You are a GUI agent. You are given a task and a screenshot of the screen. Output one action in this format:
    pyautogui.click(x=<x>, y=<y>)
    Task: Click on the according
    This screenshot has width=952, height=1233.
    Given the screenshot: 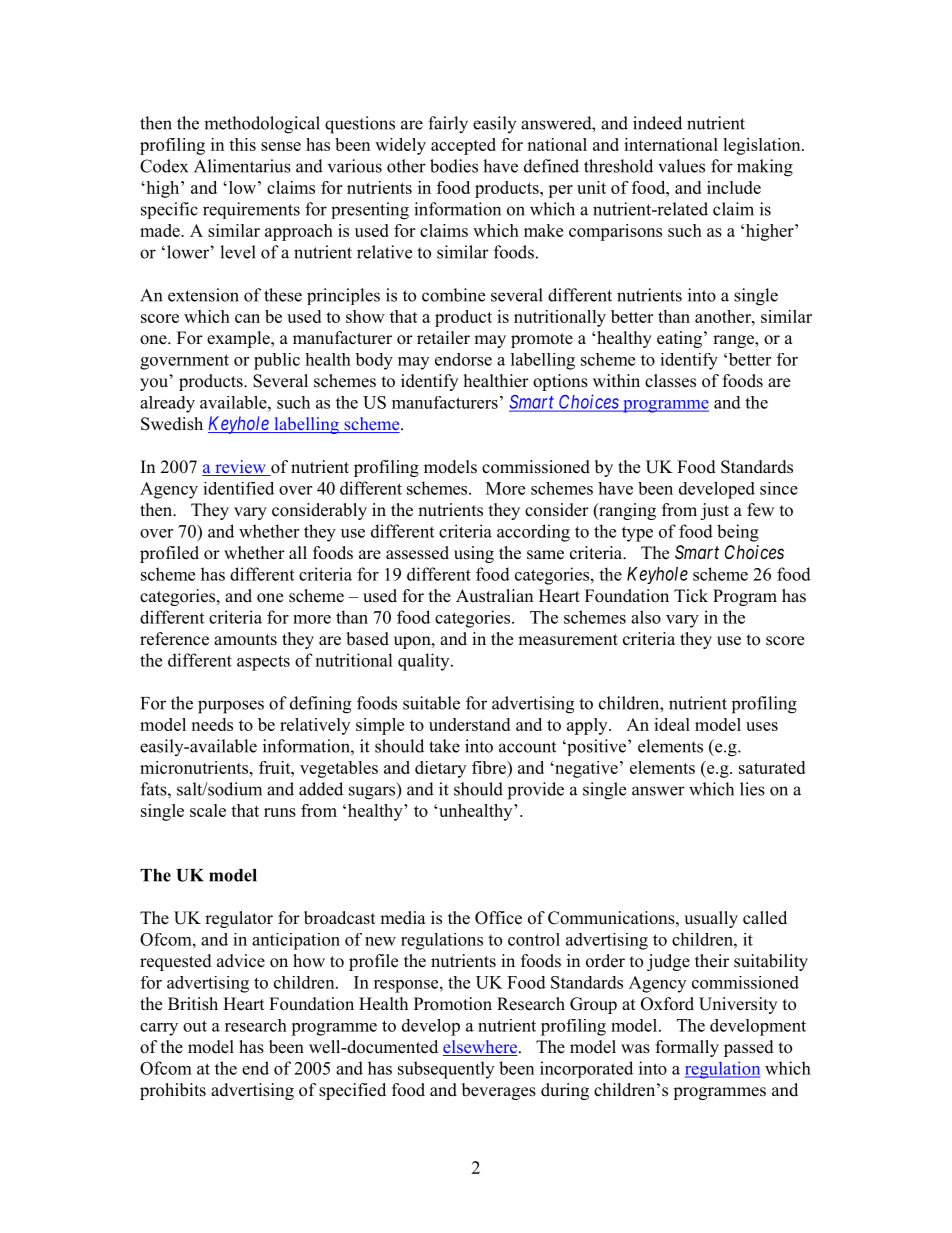 What is the action you would take?
    pyautogui.click(x=533, y=533)
